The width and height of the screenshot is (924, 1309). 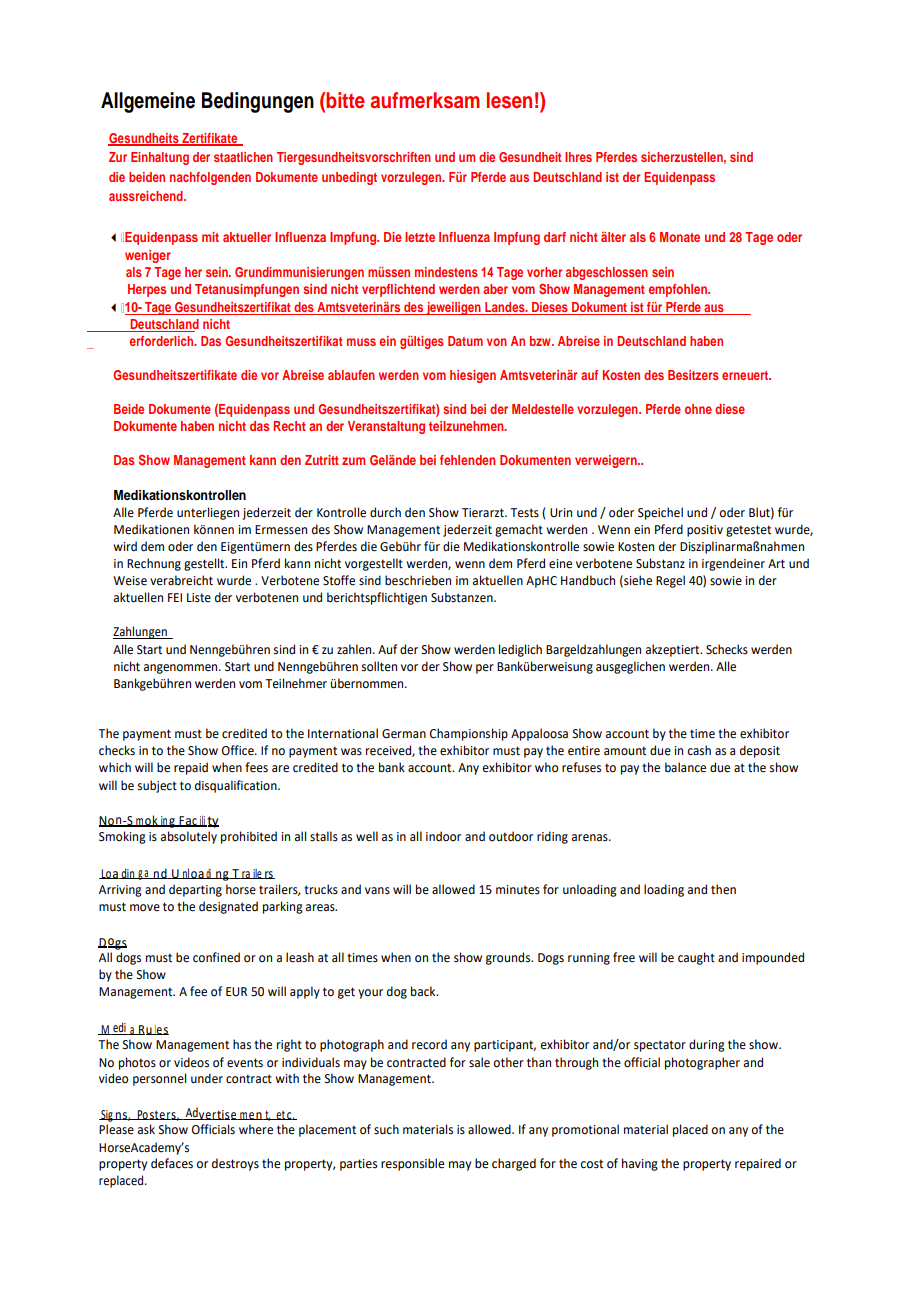 I want to click on responsible, so click(x=412, y=1164).
